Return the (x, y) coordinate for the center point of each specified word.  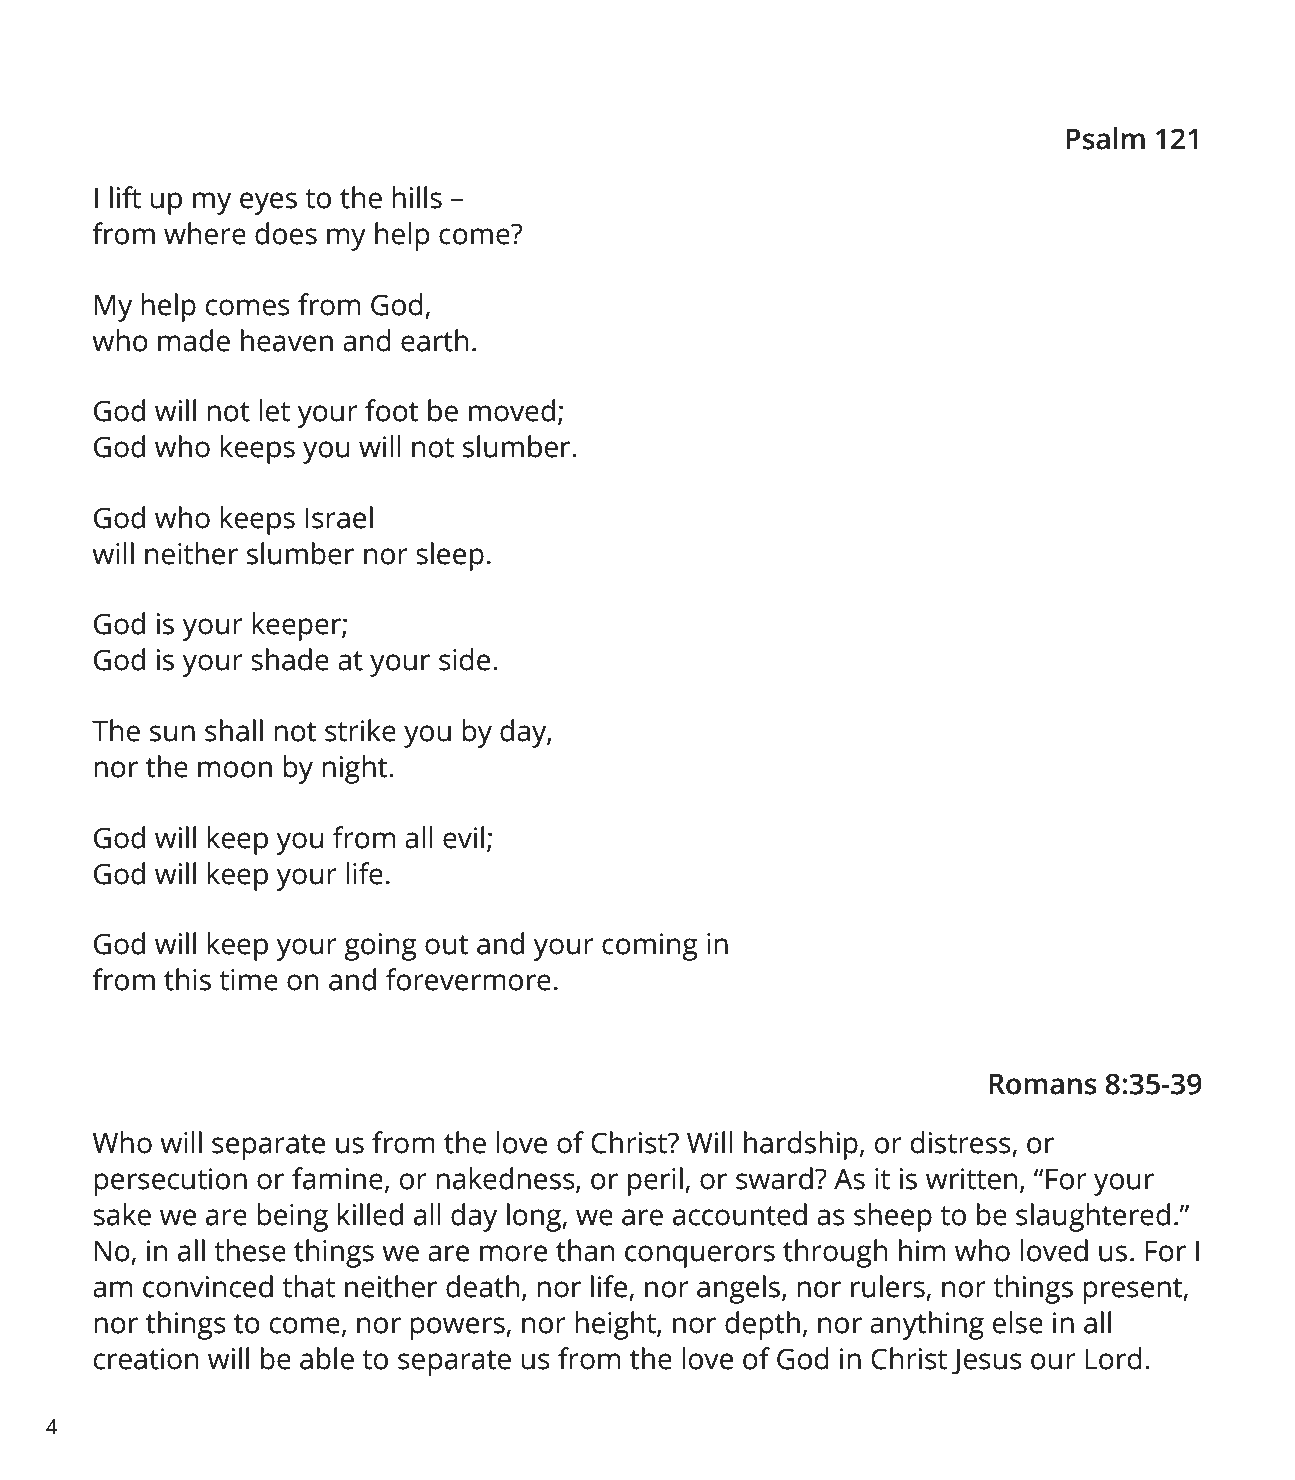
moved (512, 410)
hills (417, 197)
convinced (208, 1286)
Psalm (1105, 138)
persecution (170, 1182)
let (274, 410)
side (464, 659)
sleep (450, 556)
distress (961, 1142)
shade (290, 659)
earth (434, 340)
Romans (1043, 1084)
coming (650, 947)
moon (235, 769)
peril (655, 1181)
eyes (268, 203)
